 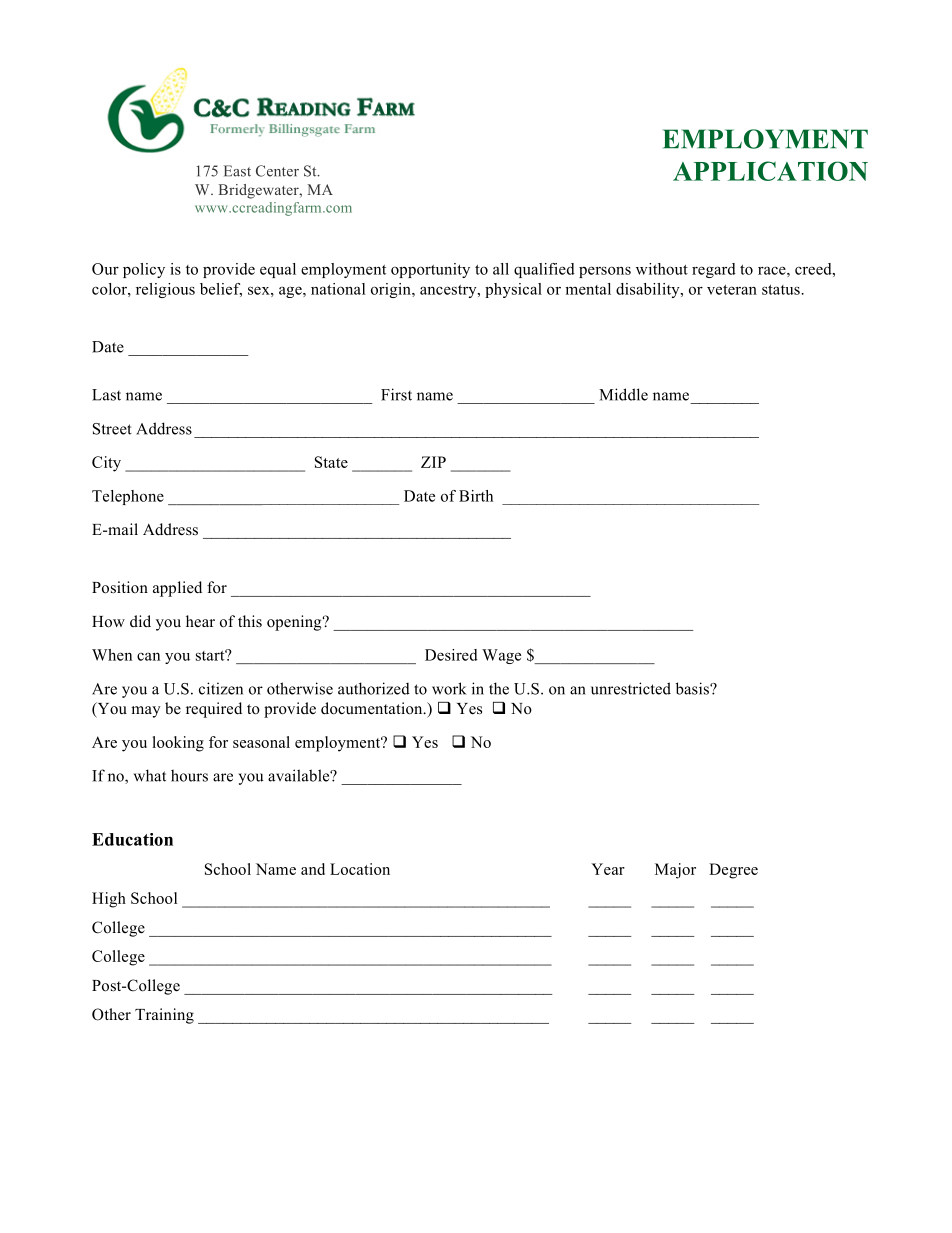 I want to click on work, so click(x=449, y=688).
